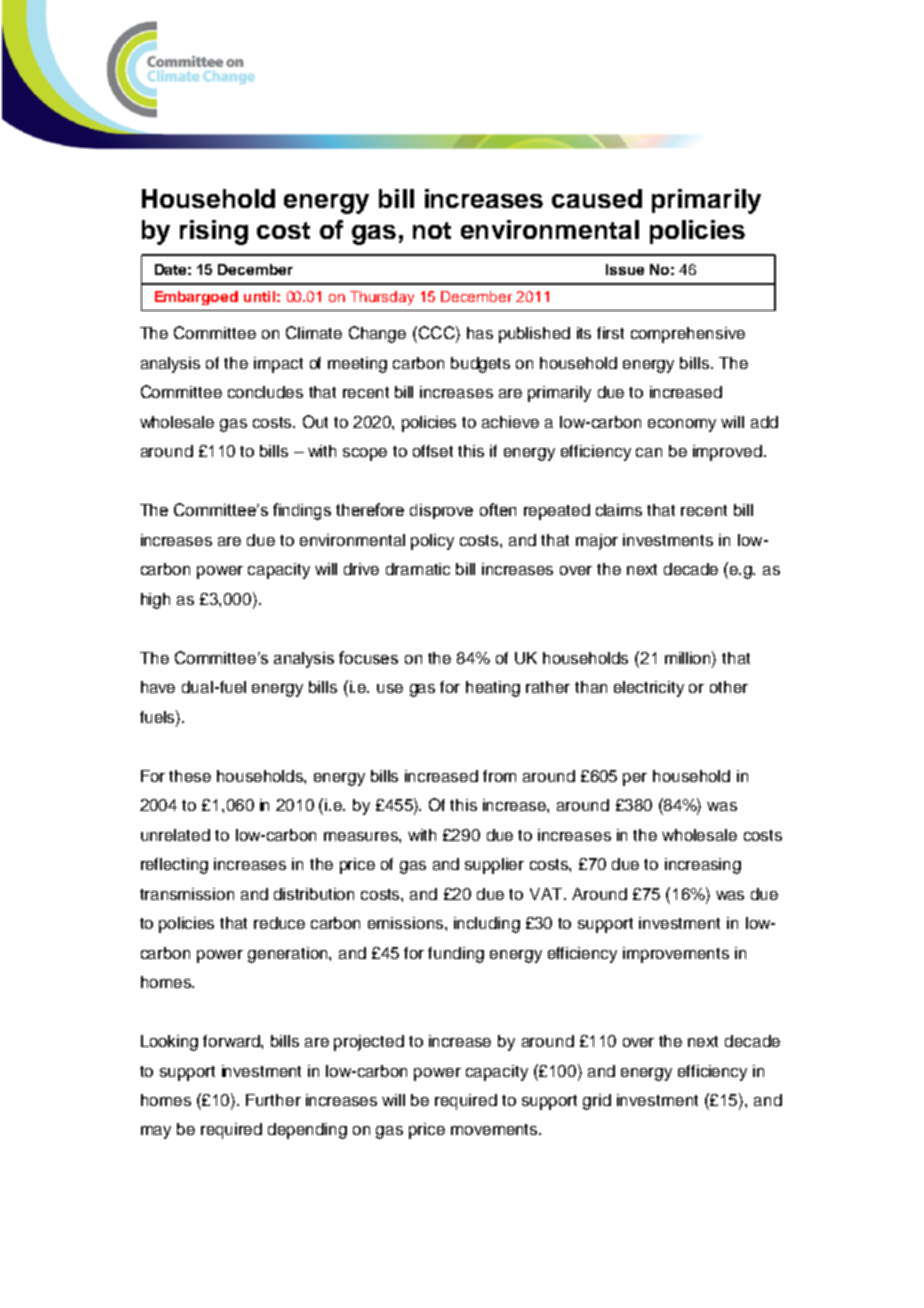  Describe the element at coordinates (214, 232) in the document. I see `rising` at that location.
